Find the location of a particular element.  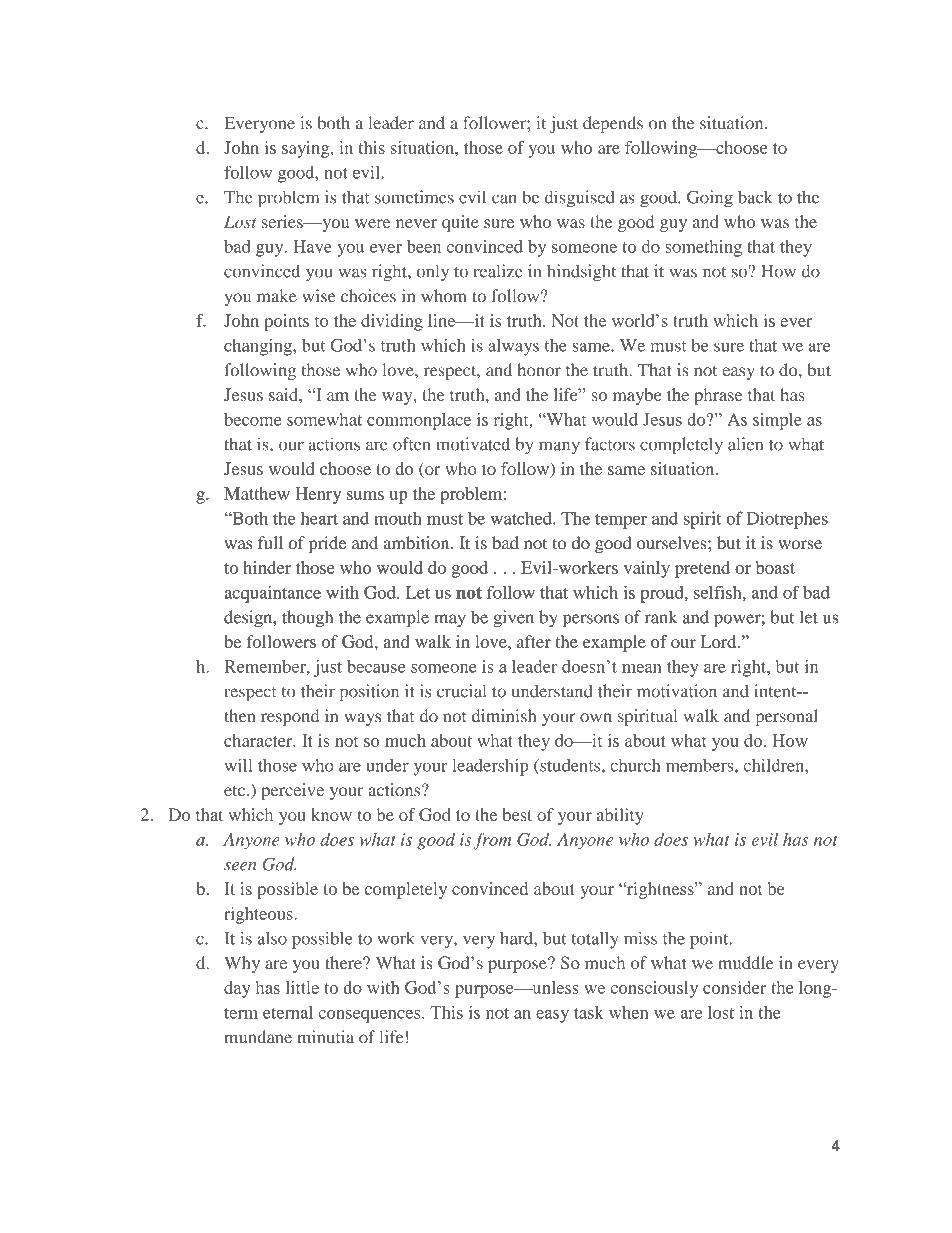

little is located at coordinates (302, 987).
